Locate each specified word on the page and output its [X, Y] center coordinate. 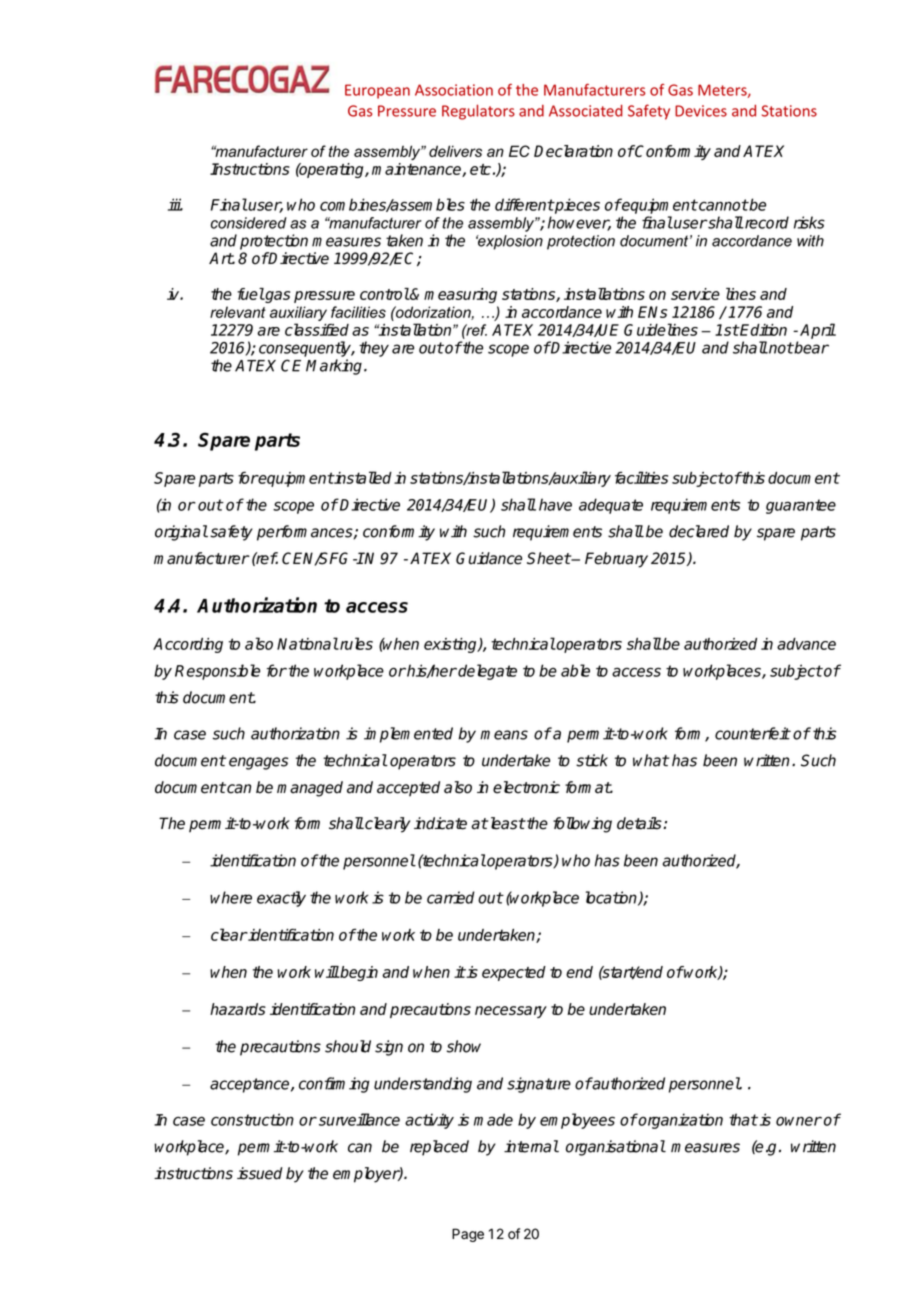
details [640, 823]
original [181, 533]
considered [249, 223]
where [231, 897]
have [555, 504]
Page [468, 1235]
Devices [701, 111]
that [743, 1119]
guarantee [801, 506]
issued [260, 1173]
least [506, 823]
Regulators [478, 112]
